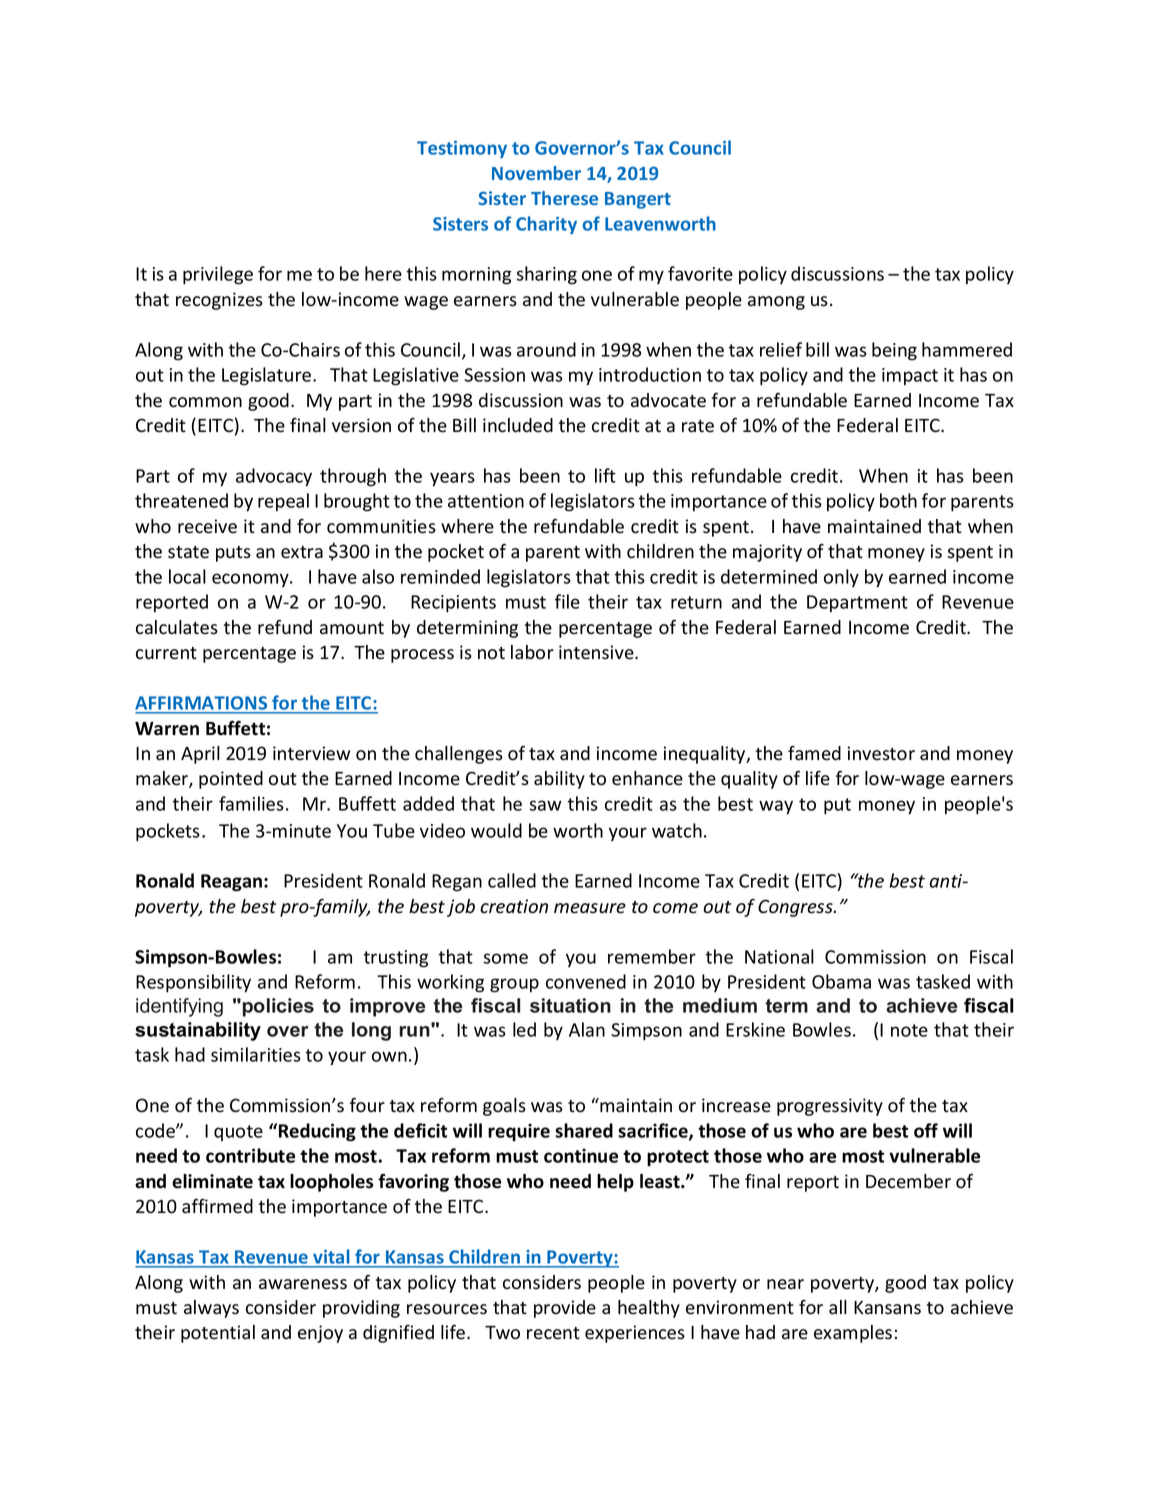  What do you see at coordinates (546, 805) in the screenshot?
I see `saw` at bounding box center [546, 805].
